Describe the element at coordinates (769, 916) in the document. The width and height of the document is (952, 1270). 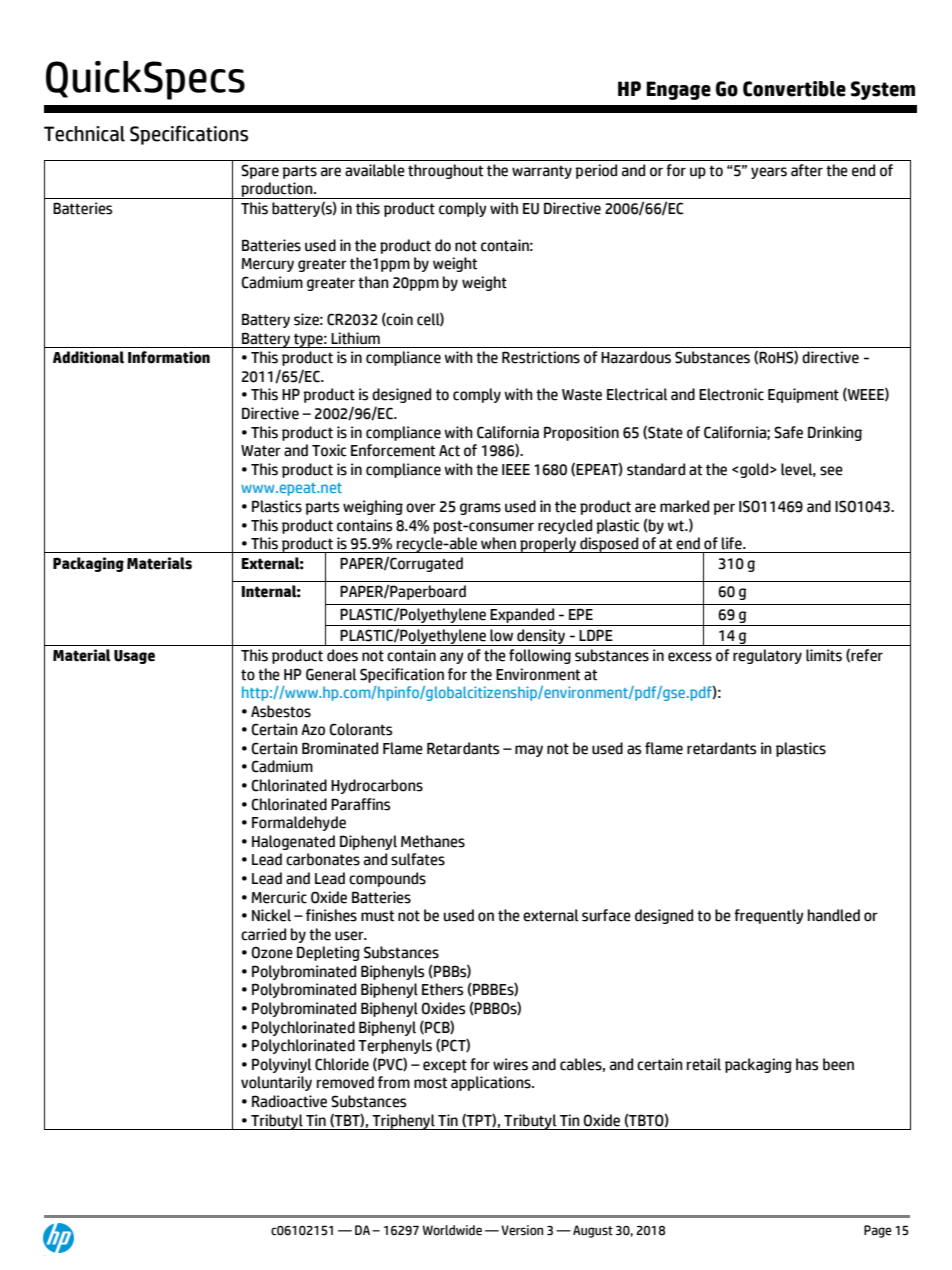
I see `frequently` at that location.
